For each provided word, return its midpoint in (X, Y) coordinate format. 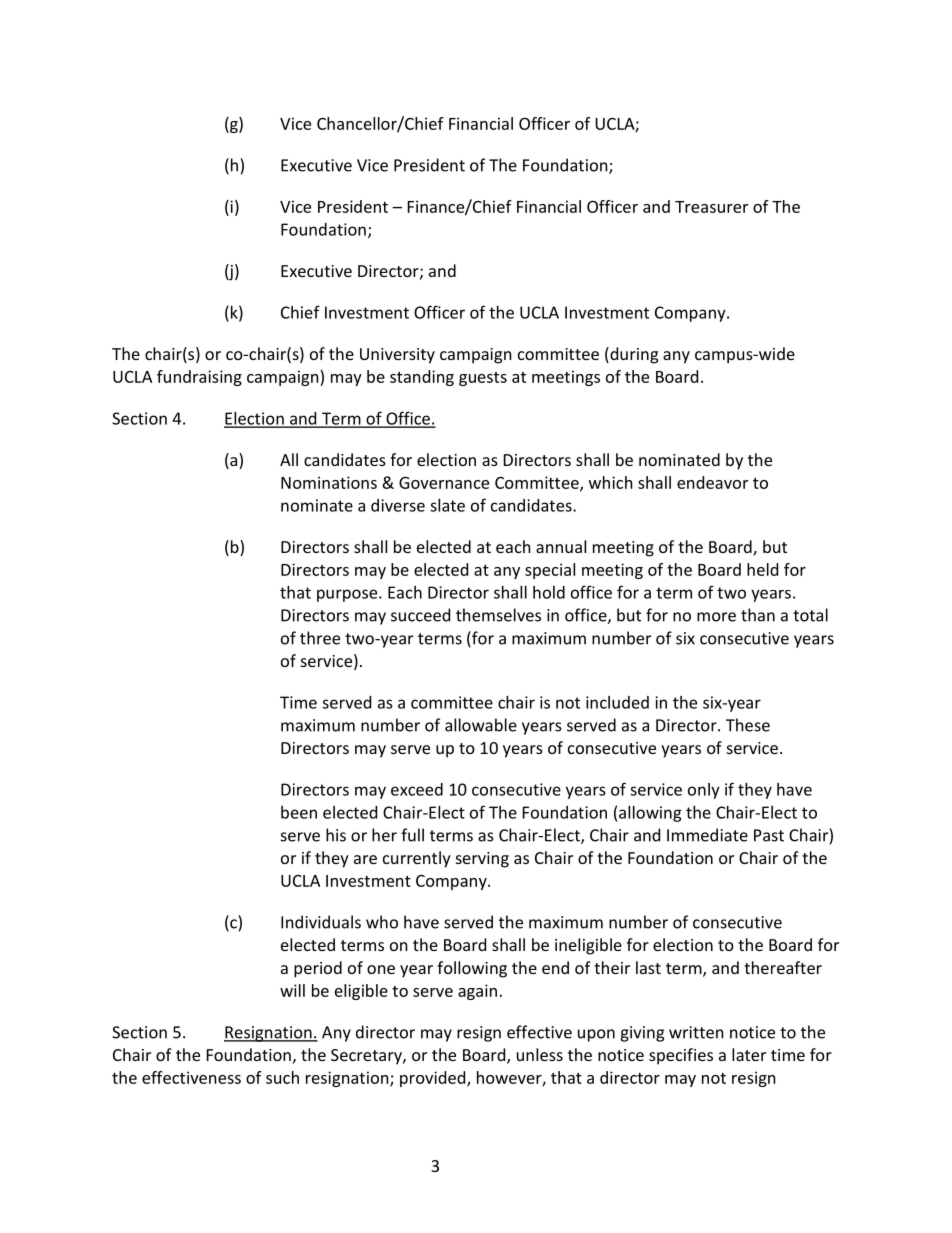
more (716, 617)
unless (540, 1054)
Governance (444, 482)
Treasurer (711, 207)
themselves (498, 615)
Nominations (329, 482)
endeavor (712, 482)
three (320, 638)
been (299, 812)
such (282, 1077)
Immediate (707, 835)
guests (483, 379)
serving (482, 860)
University (397, 356)
